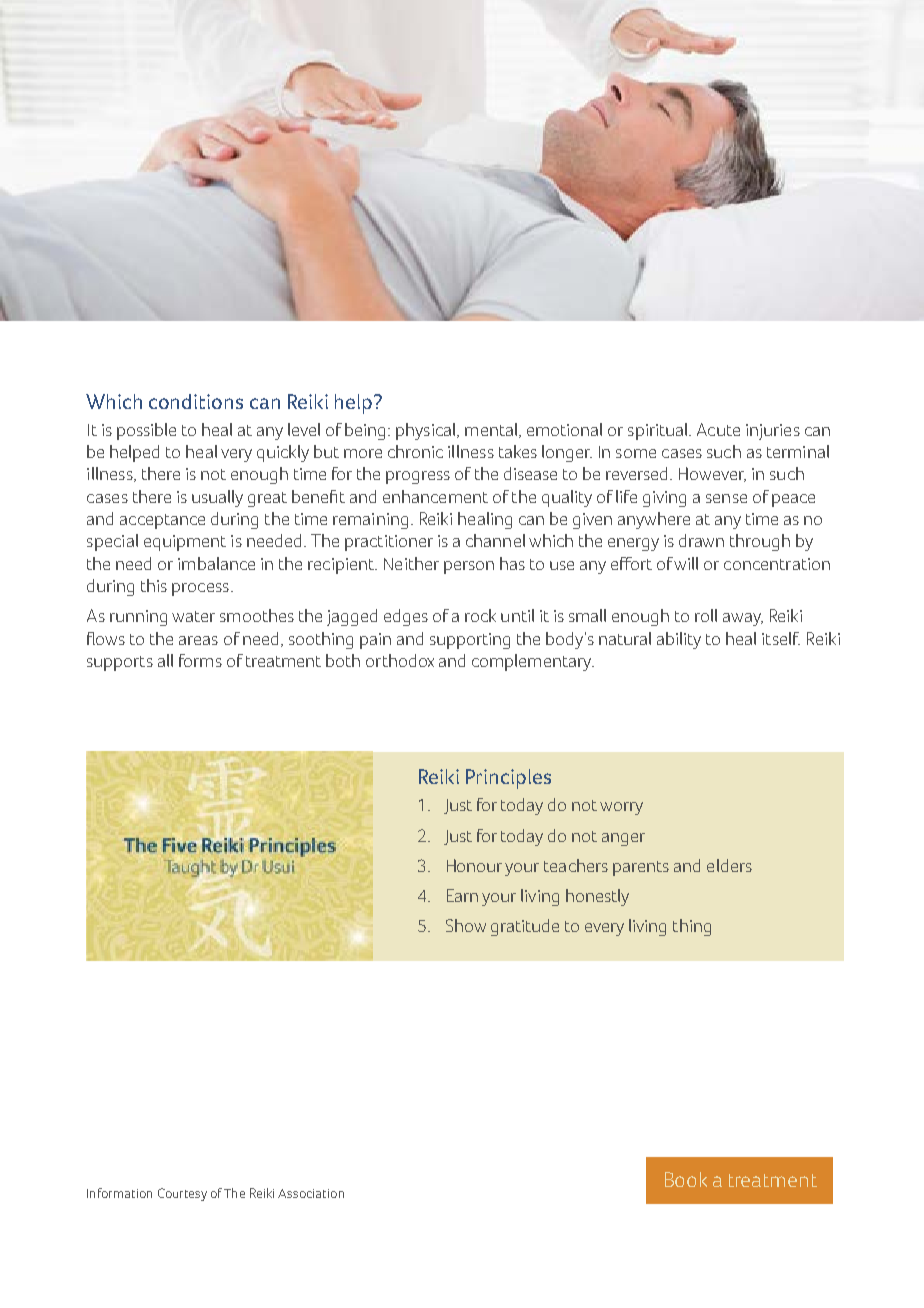 The height and width of the screenshot is (1308, 924). I want to click on ability, so click(679, 640).
